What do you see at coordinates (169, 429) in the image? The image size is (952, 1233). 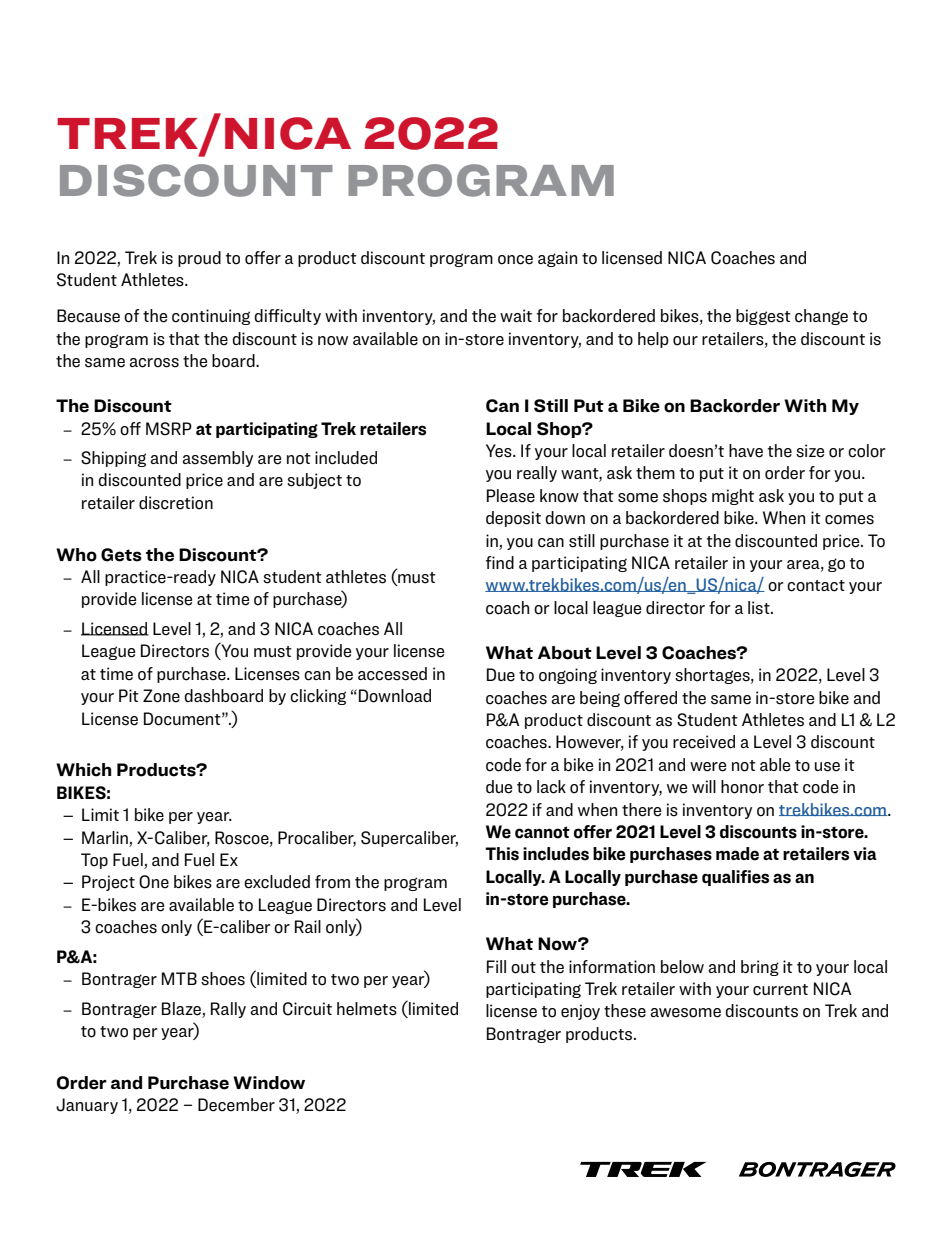 I see `MSRP` at bounding box center [169, 429].
